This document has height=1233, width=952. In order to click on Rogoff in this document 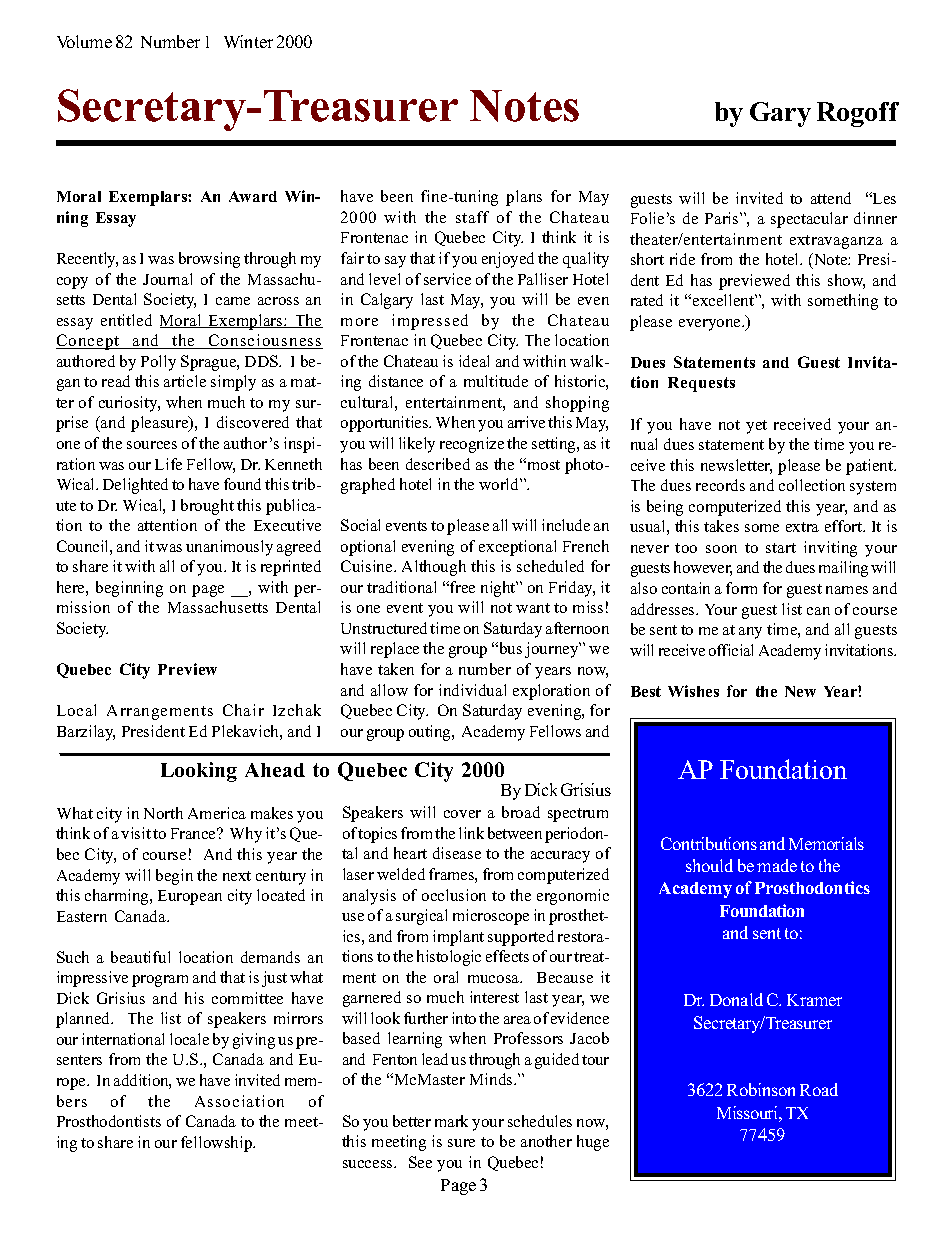, I will do `click(858, 114)`.
